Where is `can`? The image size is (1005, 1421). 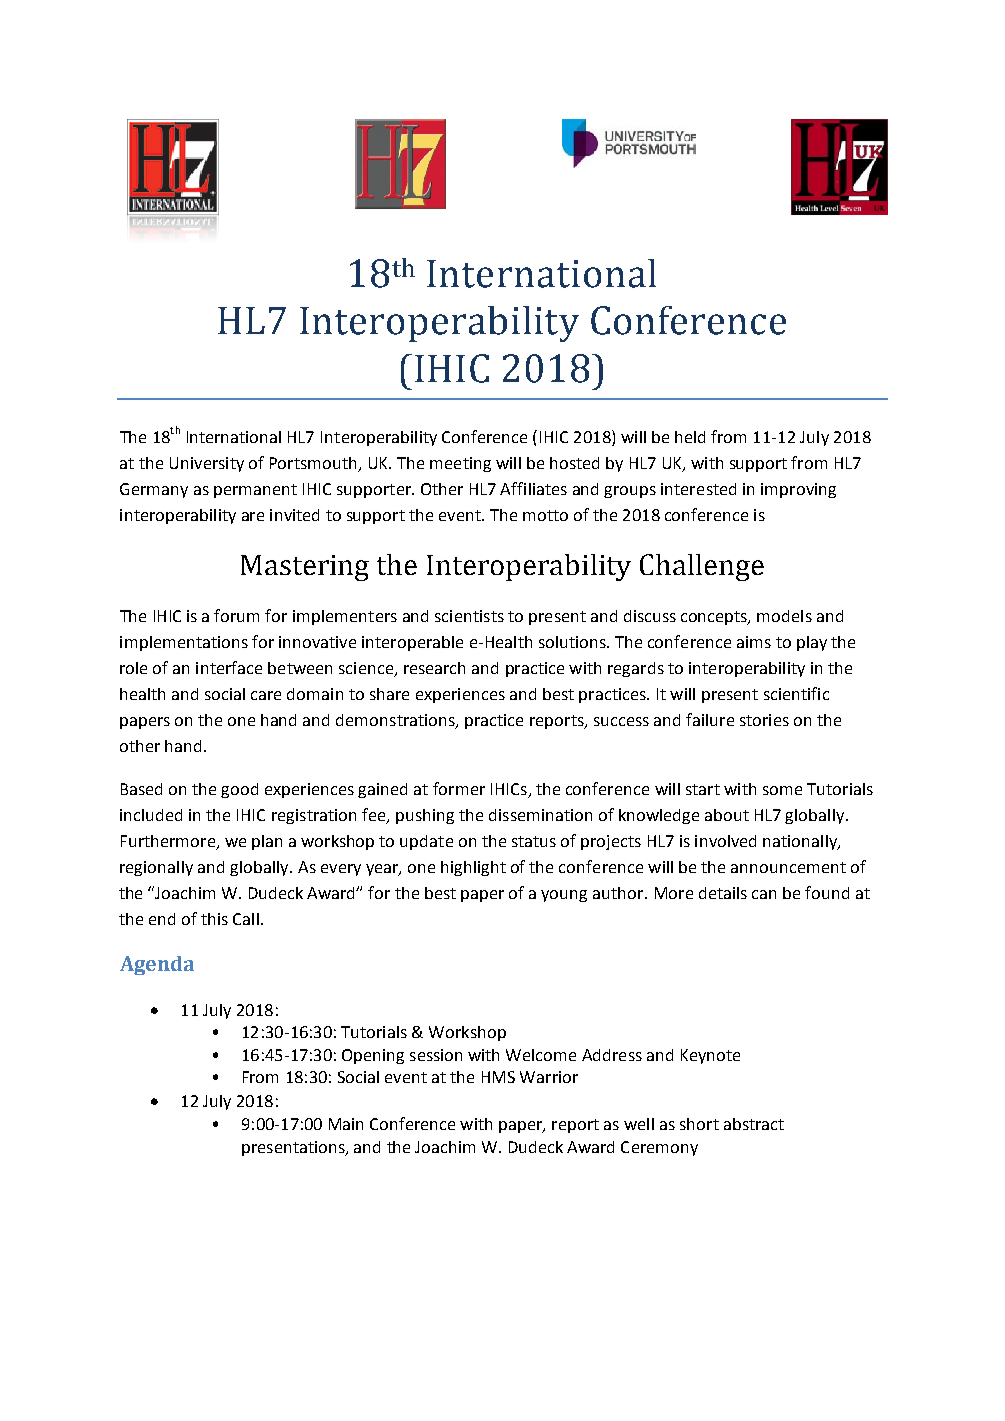 can is located at coordinates (764, 894).
